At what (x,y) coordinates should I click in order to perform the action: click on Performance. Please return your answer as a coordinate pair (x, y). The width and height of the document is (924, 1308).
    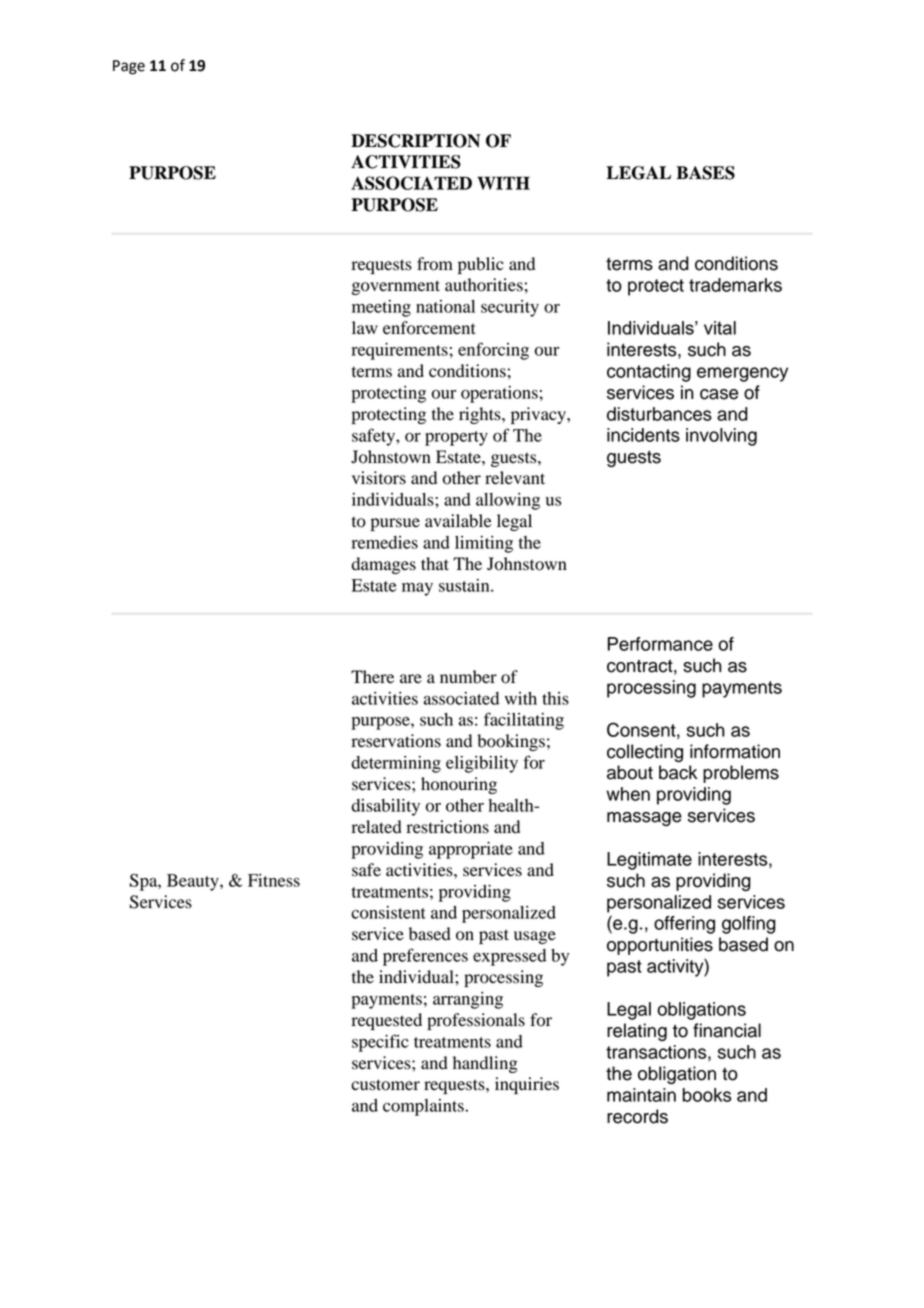
    Looking at the image, I should click on (660, 644).
